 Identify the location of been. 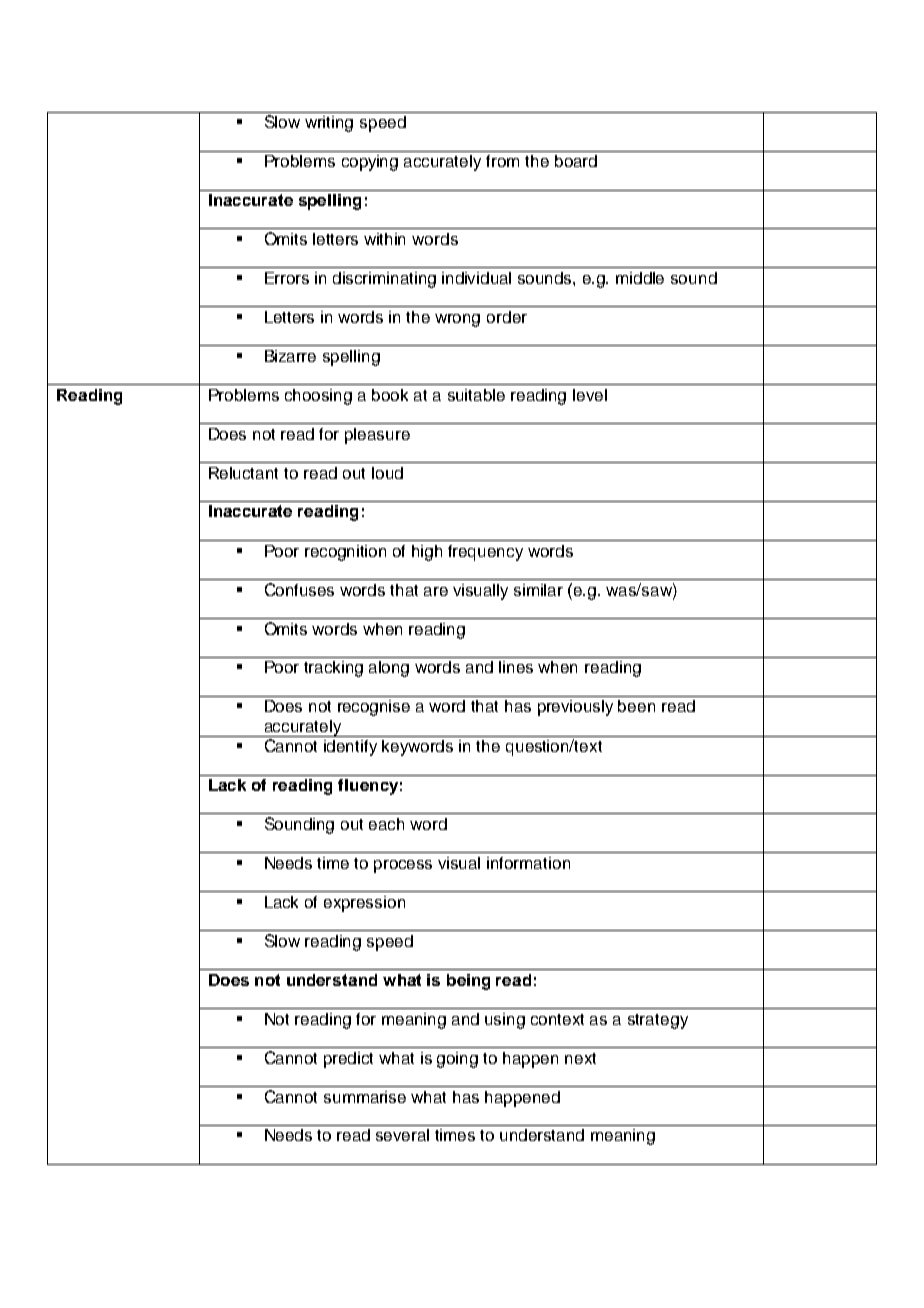
(636, 706).
